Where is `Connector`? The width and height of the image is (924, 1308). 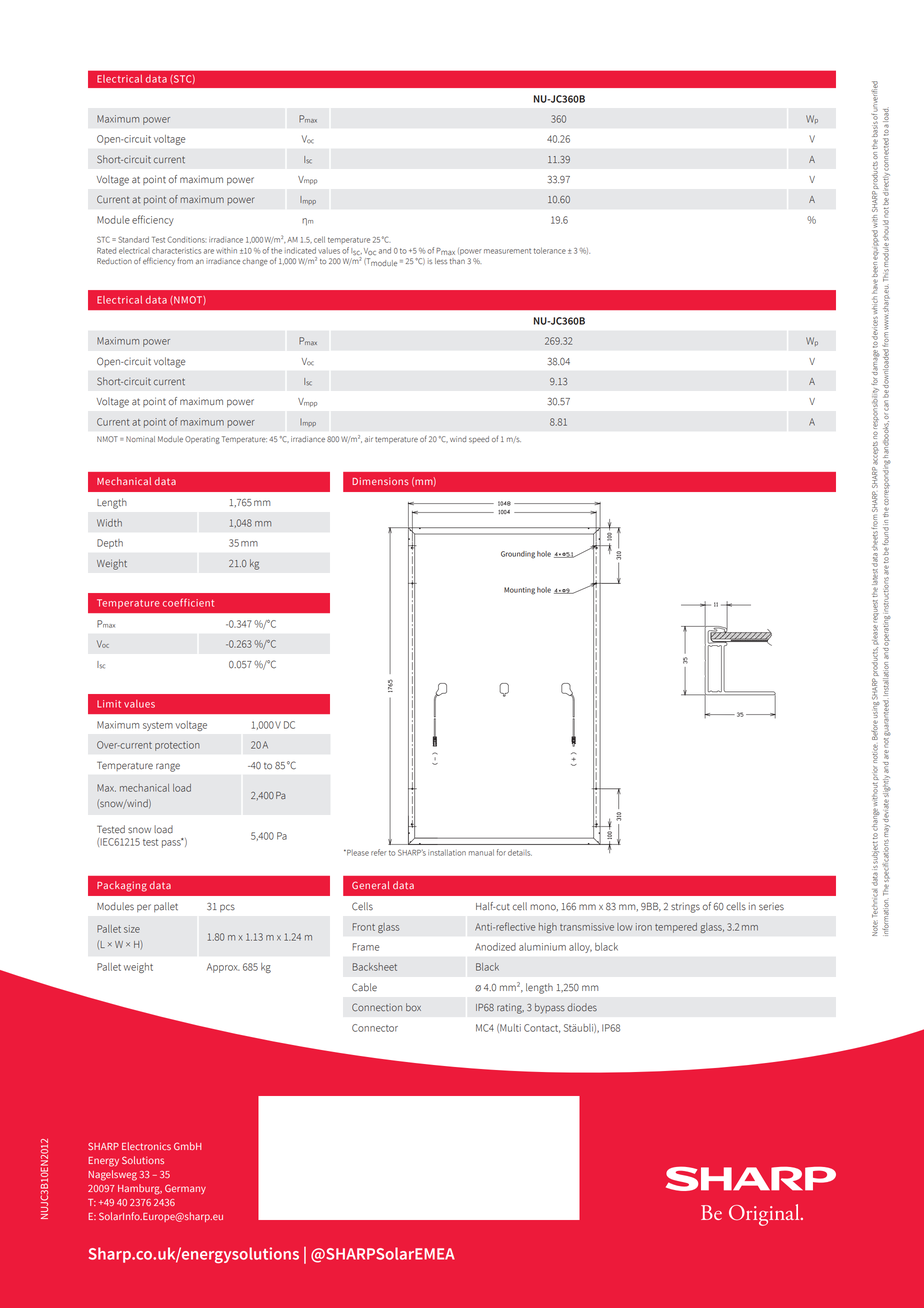
Connector is located at coordinates (375, 1028).
